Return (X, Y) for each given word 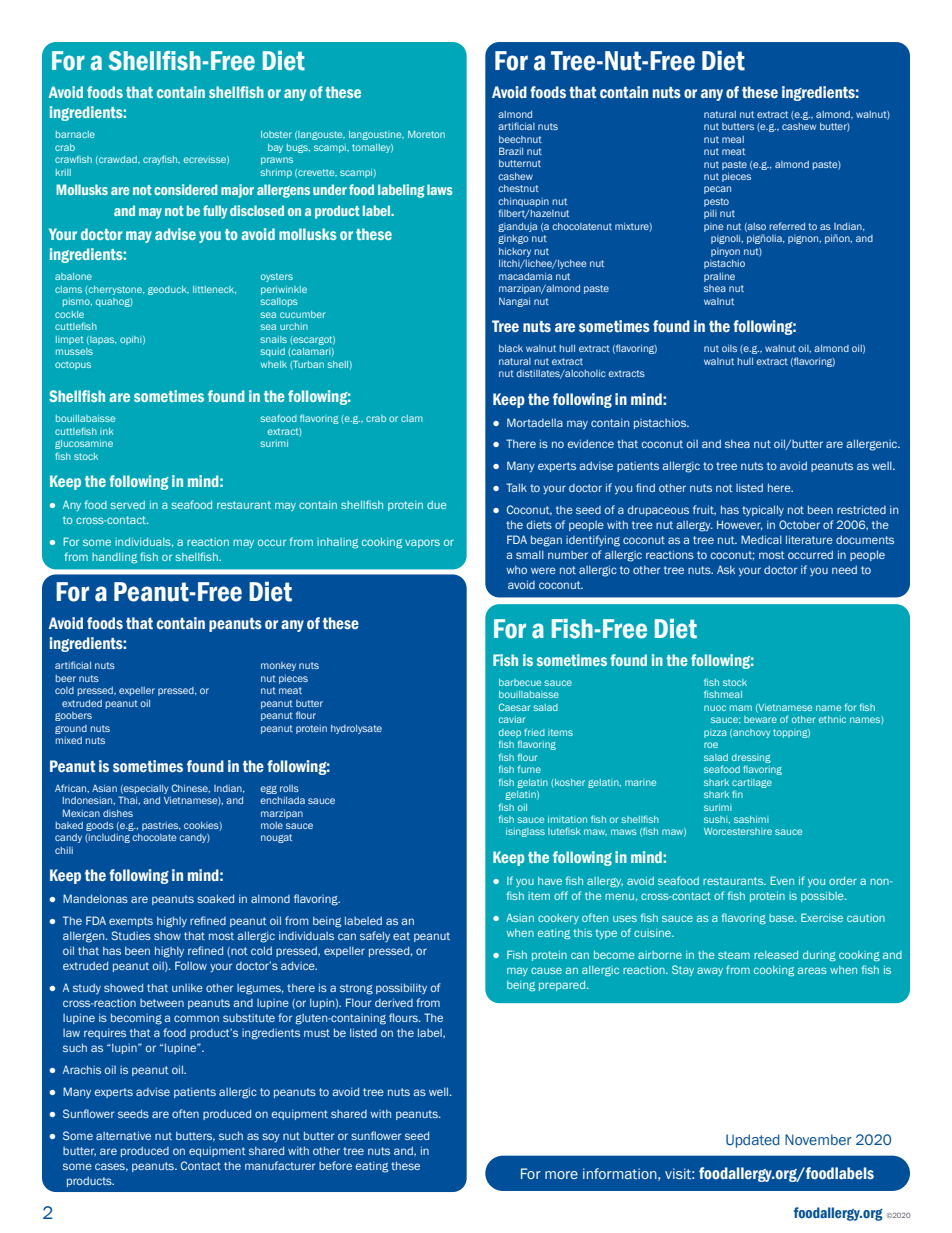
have (550, 881)
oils (729, 348)
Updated (753, 1141)
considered (186, 189)
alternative (123, 1135)
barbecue (520, 682)
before (335, 1165)
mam (741, 708)
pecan (717, 190)
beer (66, 678)
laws (440, 189)
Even (782, 880)
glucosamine (84, 444)
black (511, 348)
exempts (131, 922)
